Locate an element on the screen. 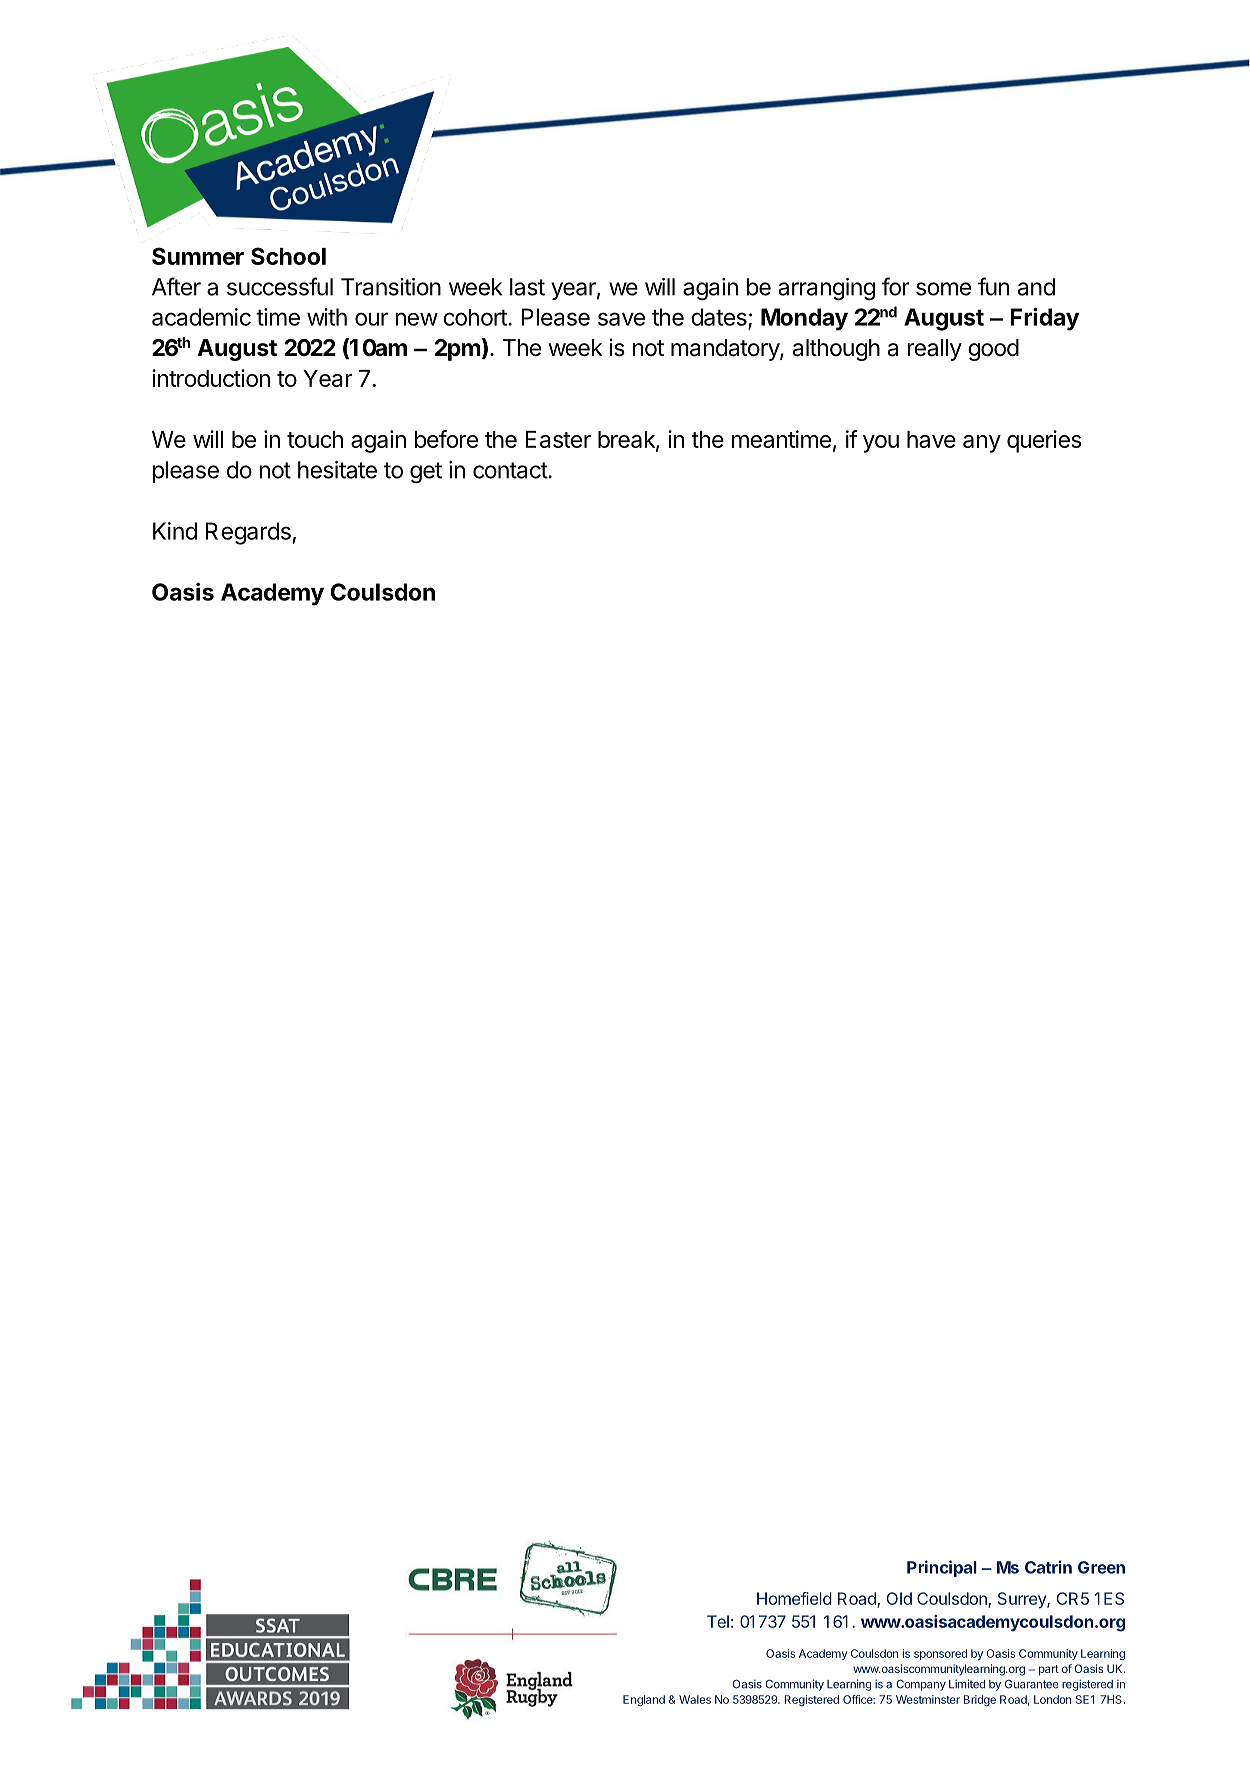 This screenshot has width=1250, height=1768. queries is located at coordinates (1044, 441).
